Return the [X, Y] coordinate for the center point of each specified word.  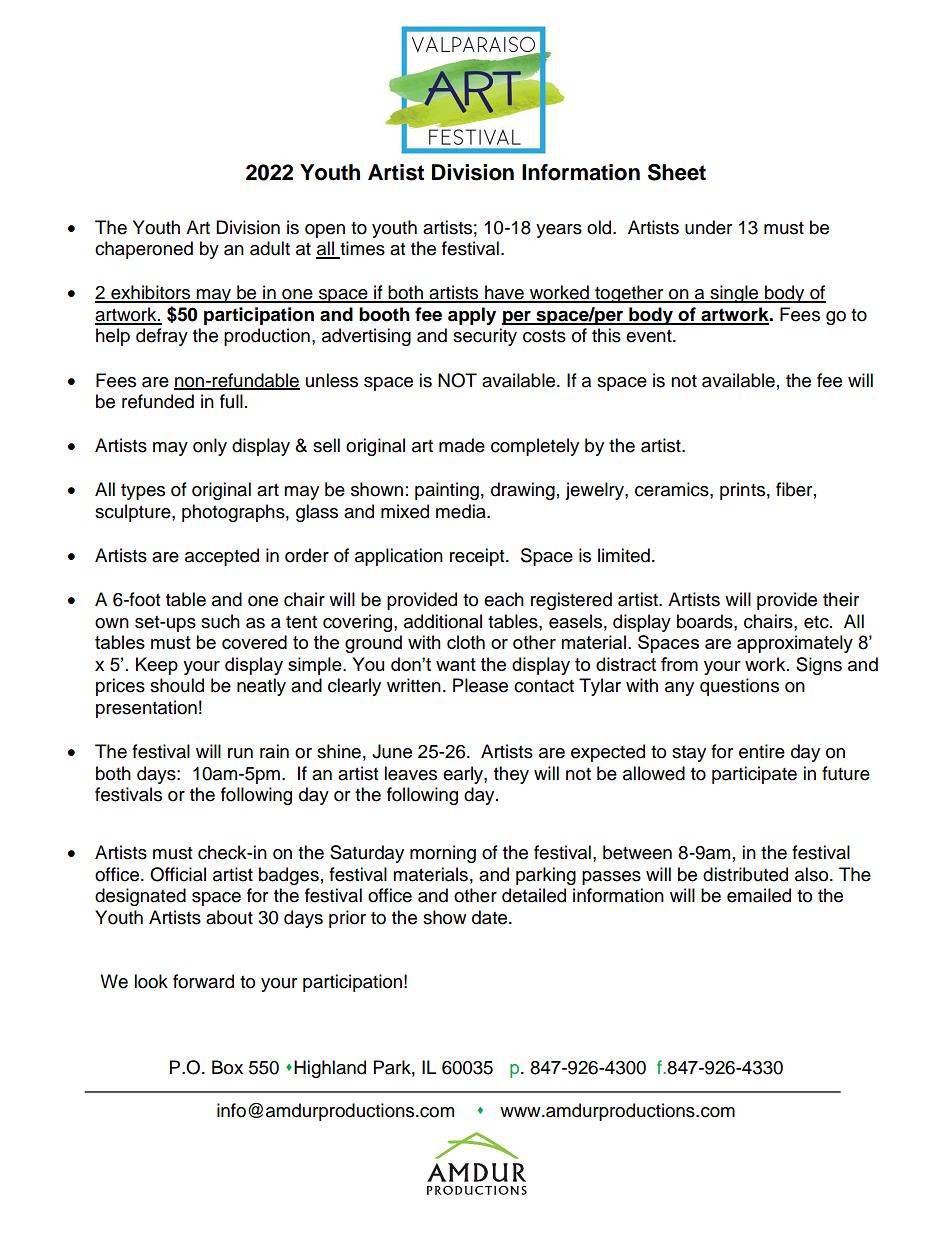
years [559, 231]
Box [227, 1067]
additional [443, 621]
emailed [759, 895]
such [220, 621]
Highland [330, 1069]
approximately [795, 644]
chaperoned [144, 250]
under [708, 227]
